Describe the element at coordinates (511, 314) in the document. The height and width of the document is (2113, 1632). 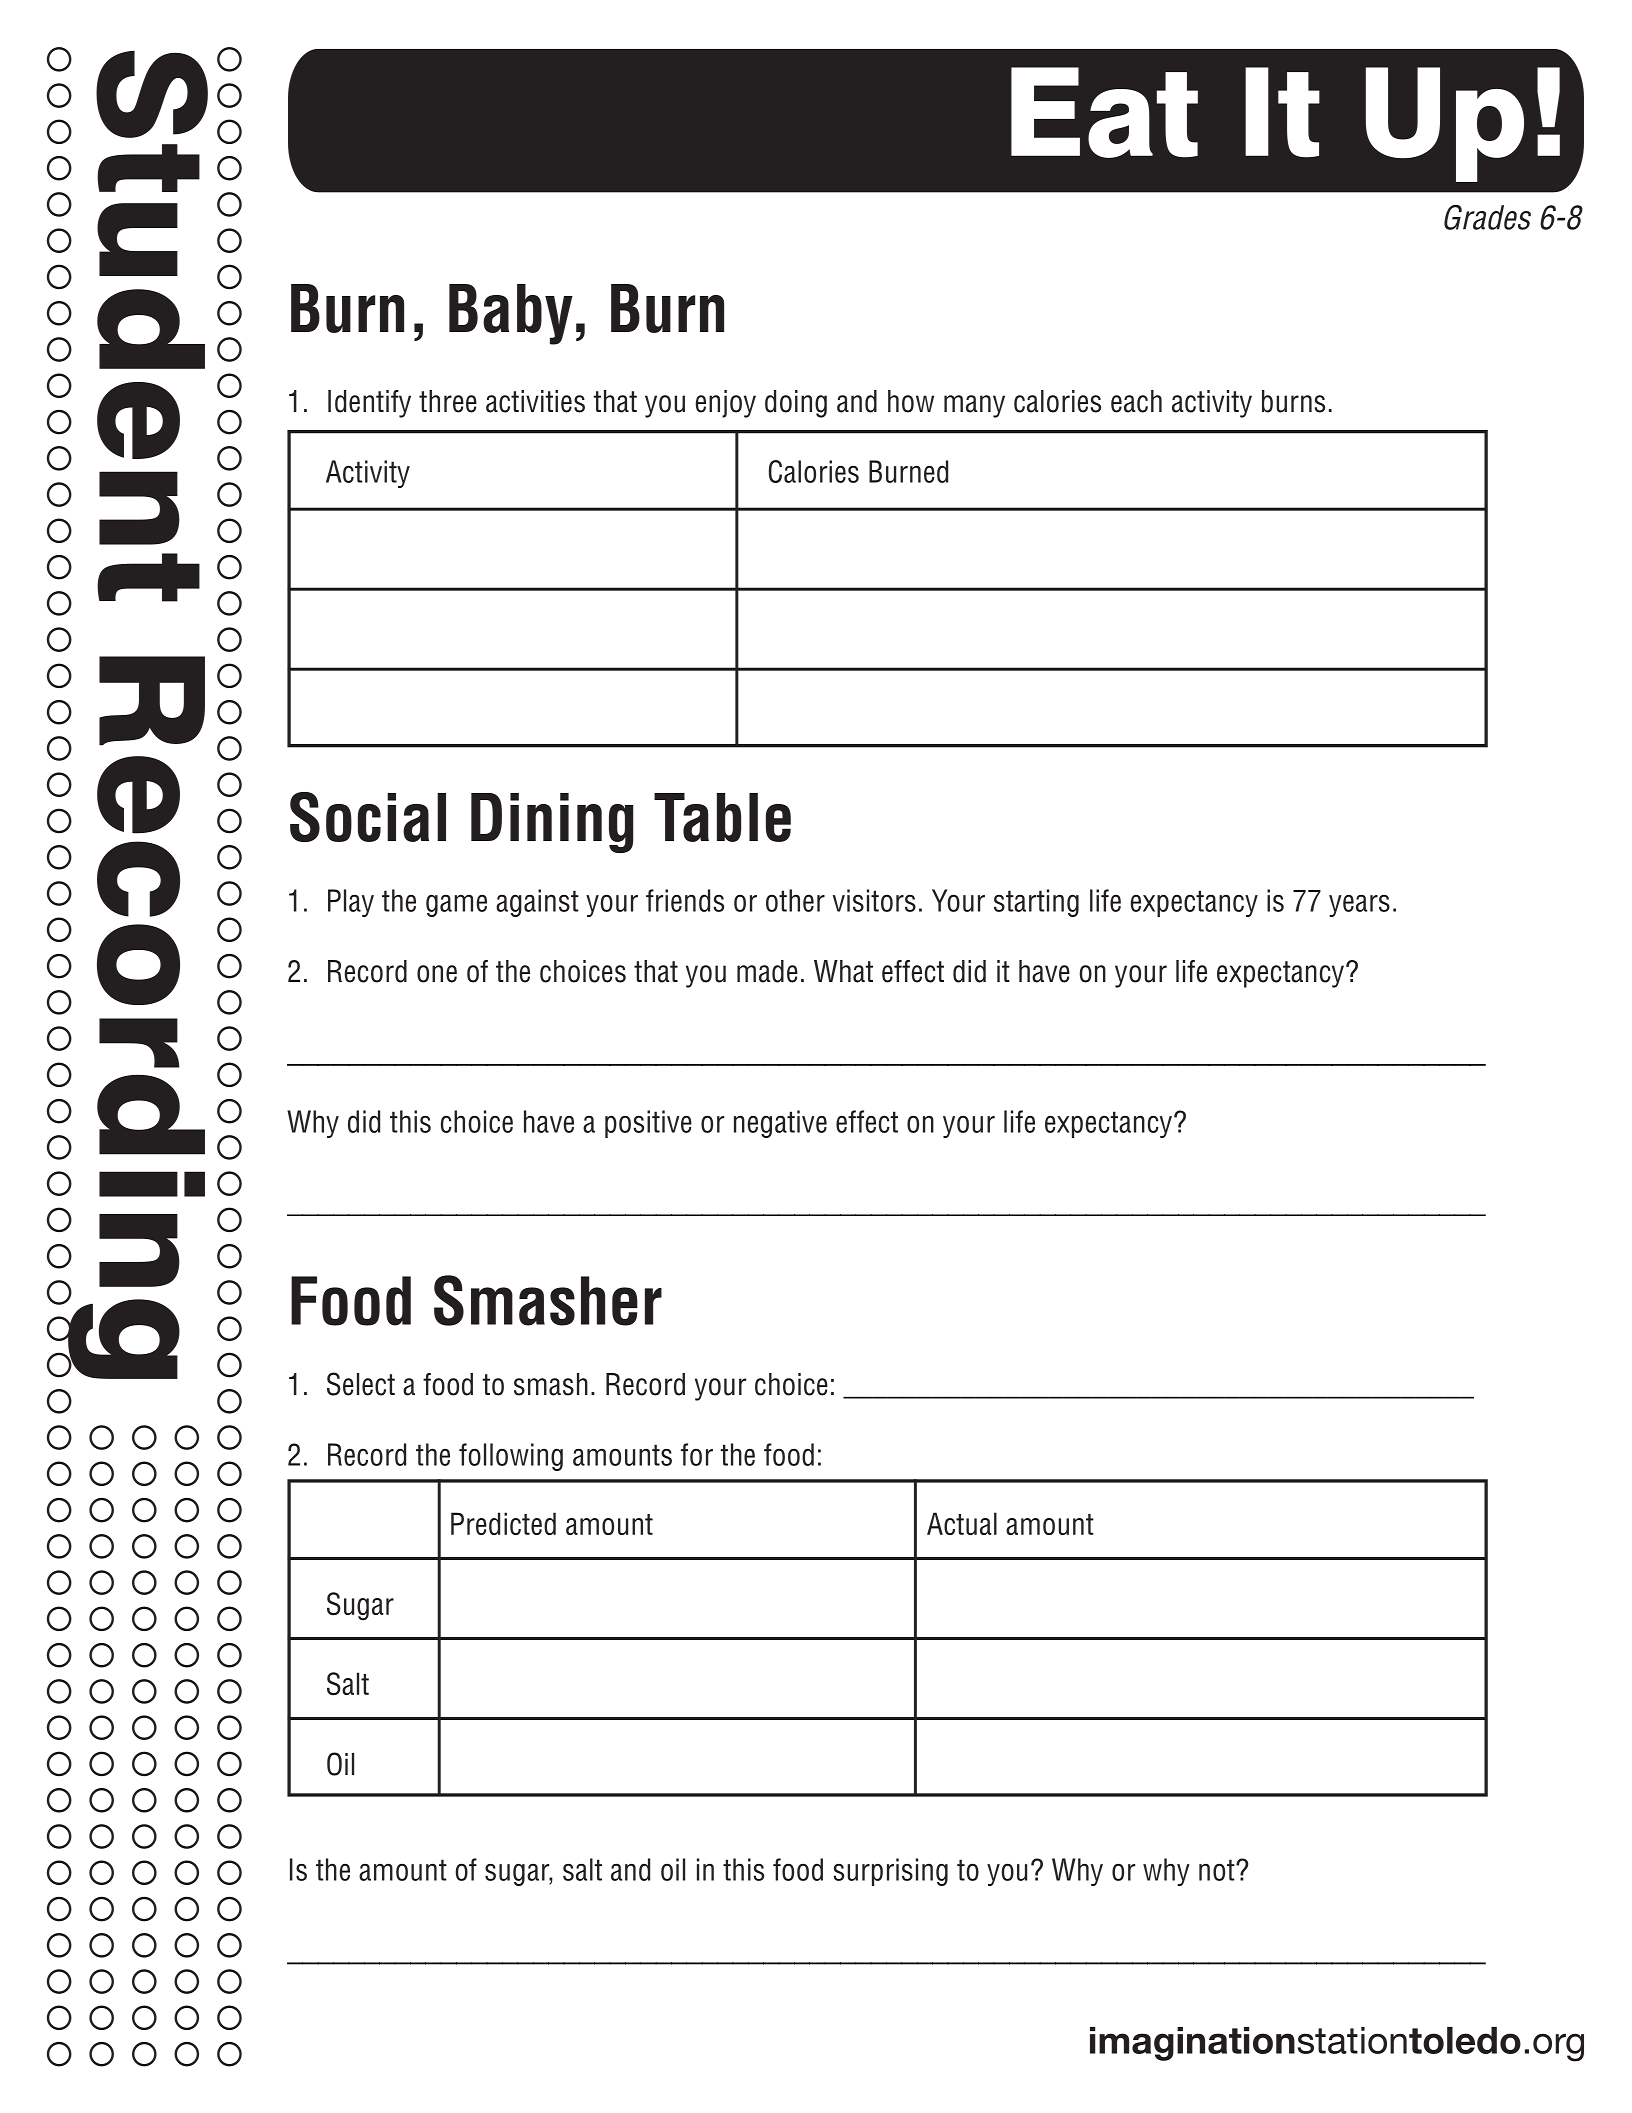
I see `Baby` at that location.
